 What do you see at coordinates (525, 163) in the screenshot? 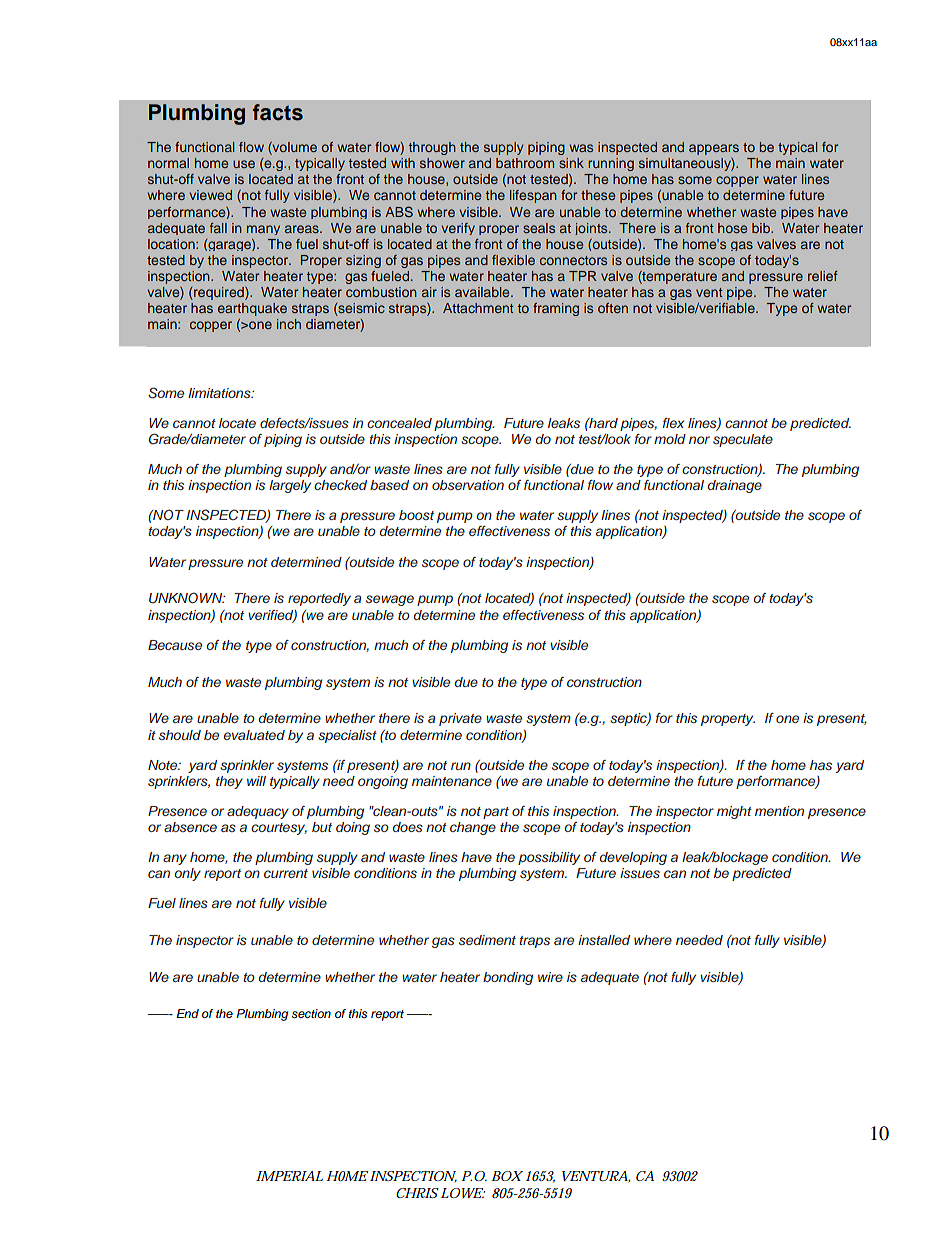
I see `bathroom` at bounding box center [525, 163].
